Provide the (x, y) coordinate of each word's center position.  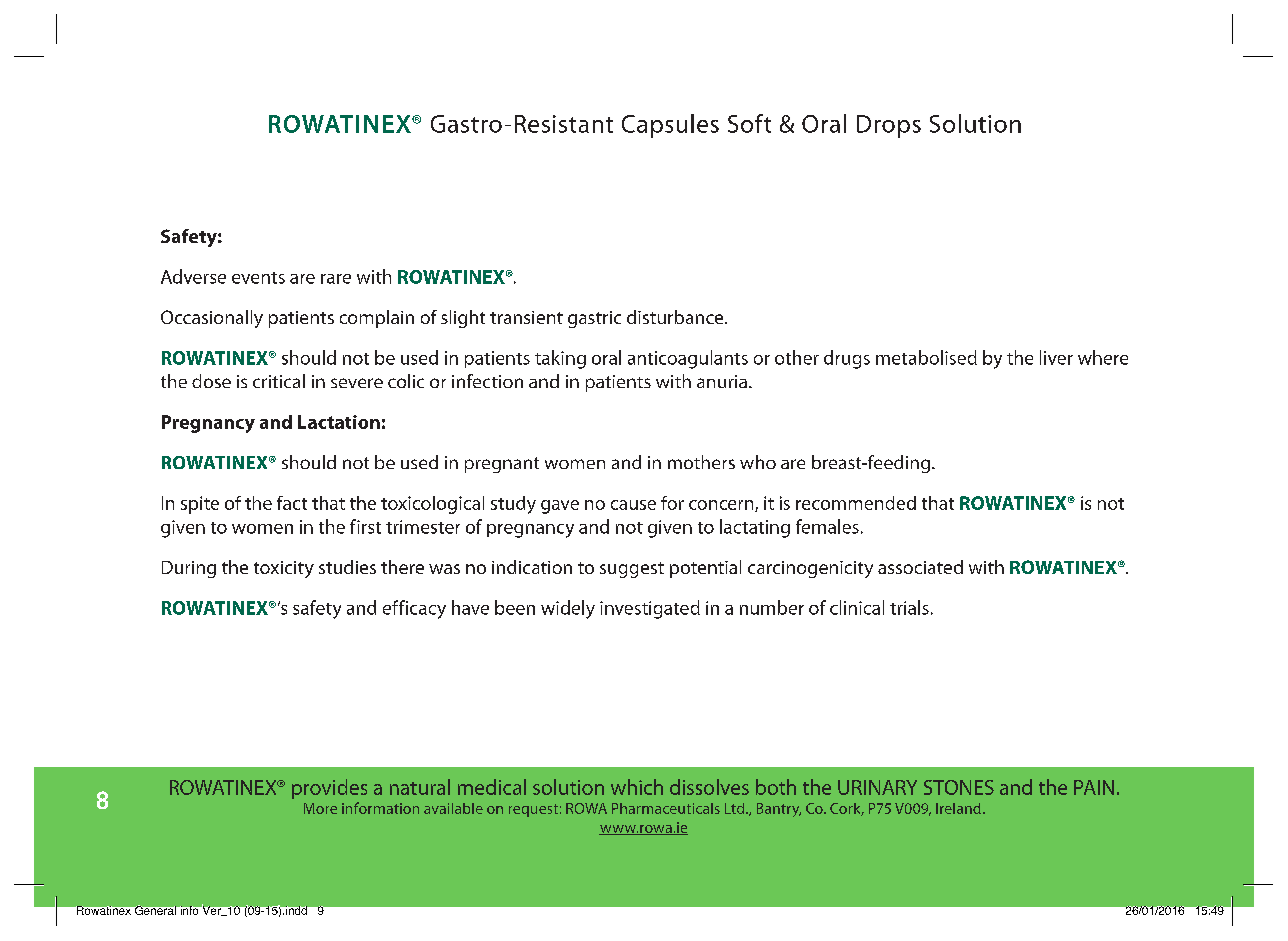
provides (329, 789)
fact (292, 503)
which (637, 787)
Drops (889, 126)
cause (633, 505)
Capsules (670, 126)
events (258, 278)
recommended (856, 503)
